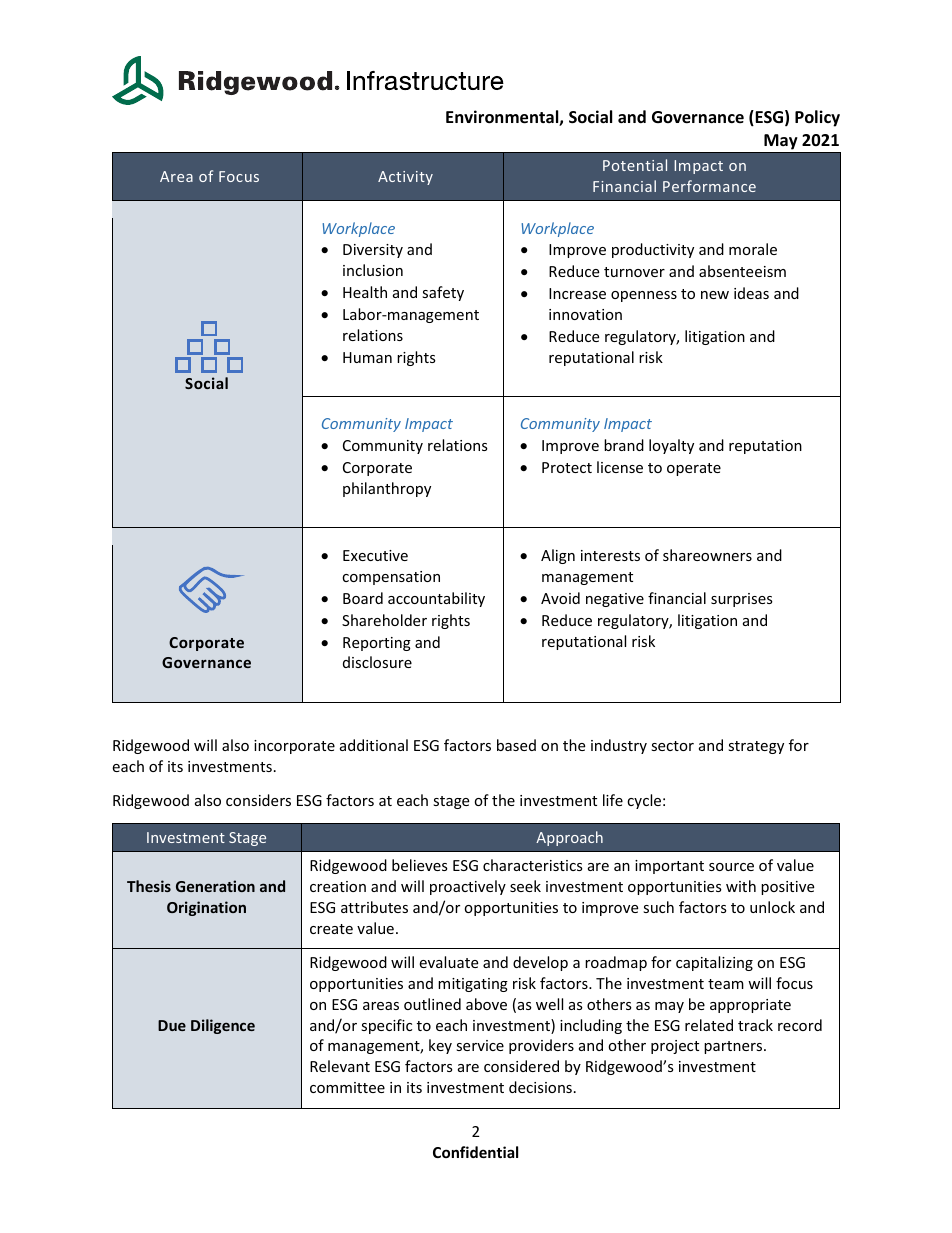 The width and height of the page is (952, 1233). What do you see at coordinates (516, 745) in the page?
I see `based` at bounding box center [516, 745].
